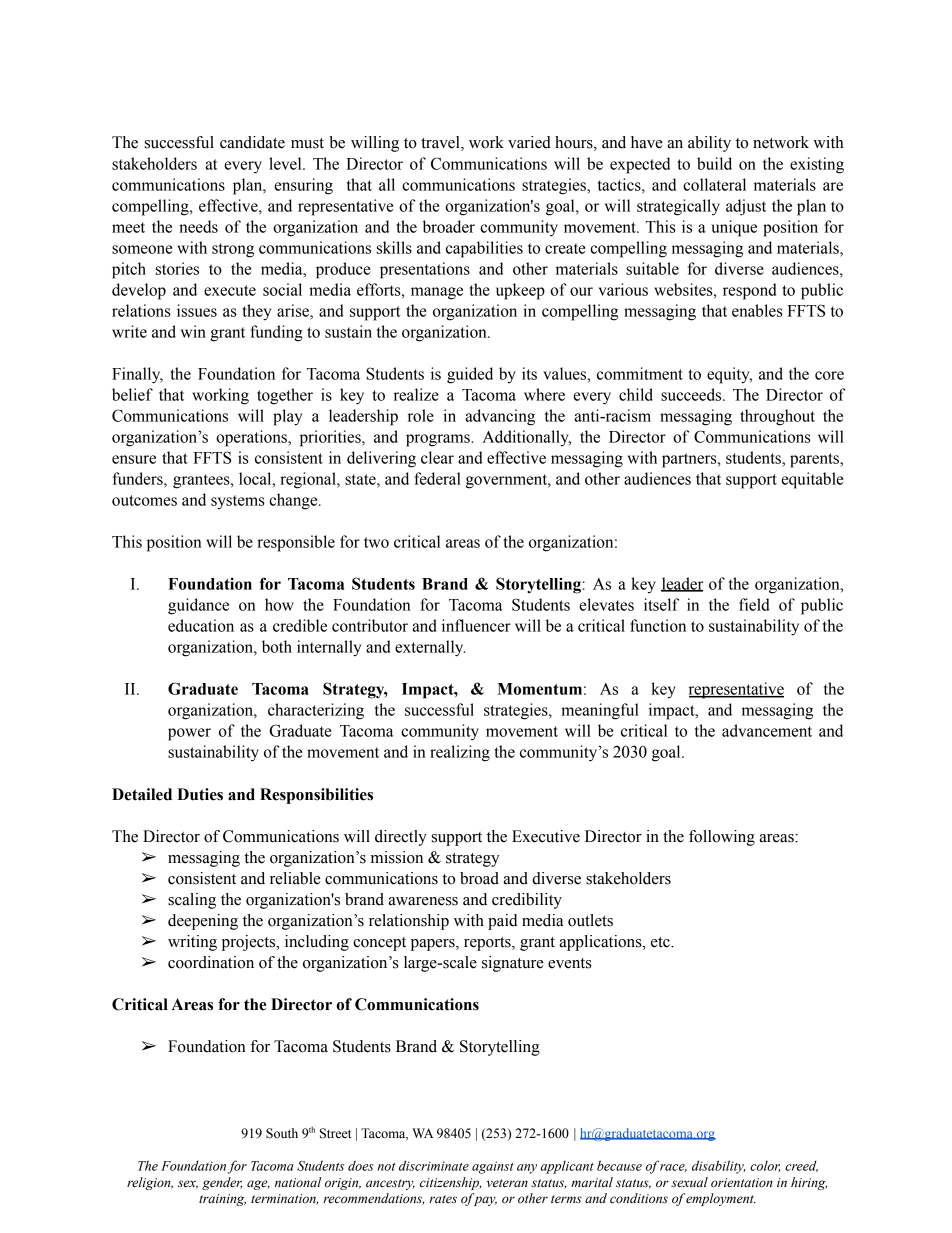  I want to click on guidance, so click(198, 606).
